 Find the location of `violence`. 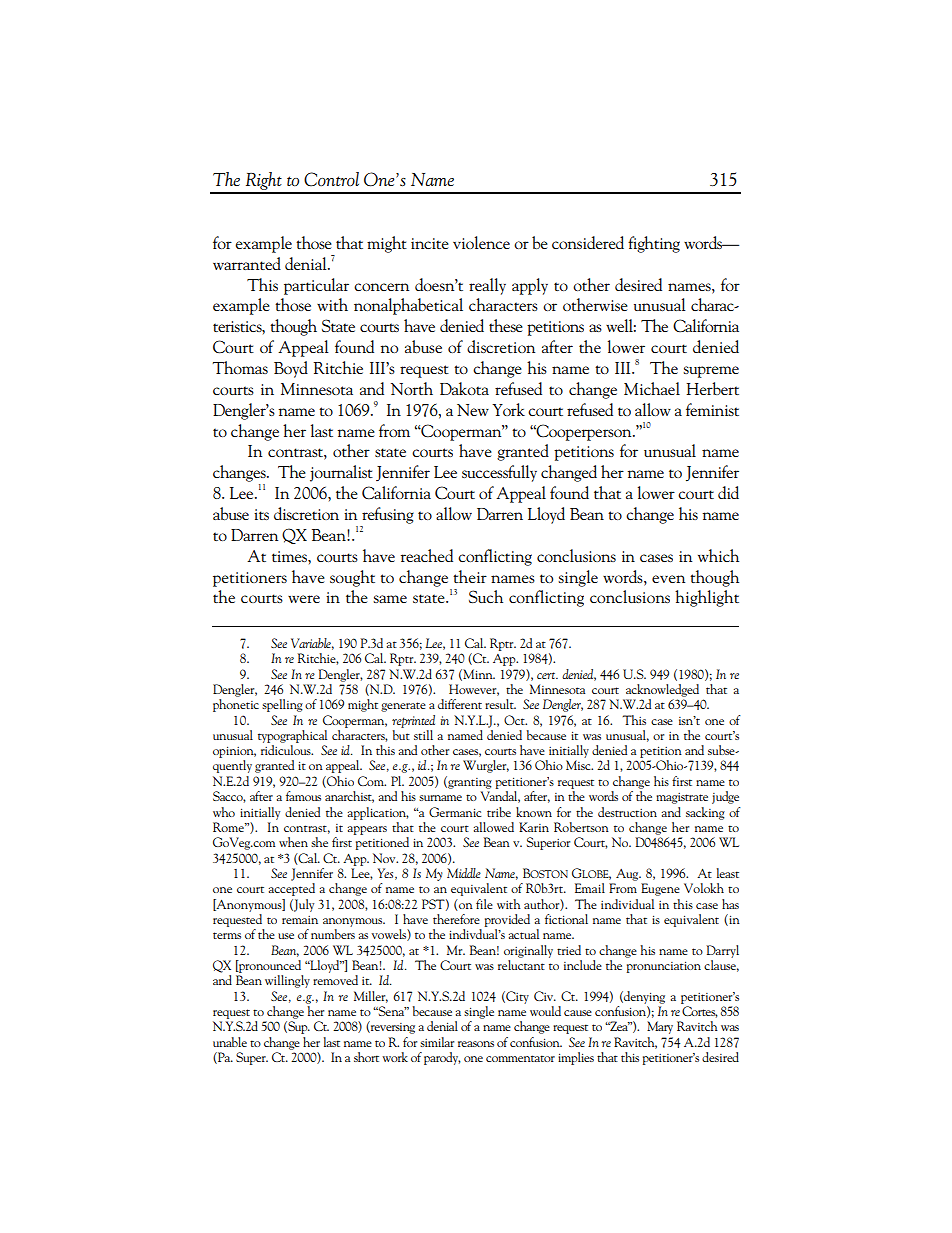

violence is located at coordinates (481, 242).
